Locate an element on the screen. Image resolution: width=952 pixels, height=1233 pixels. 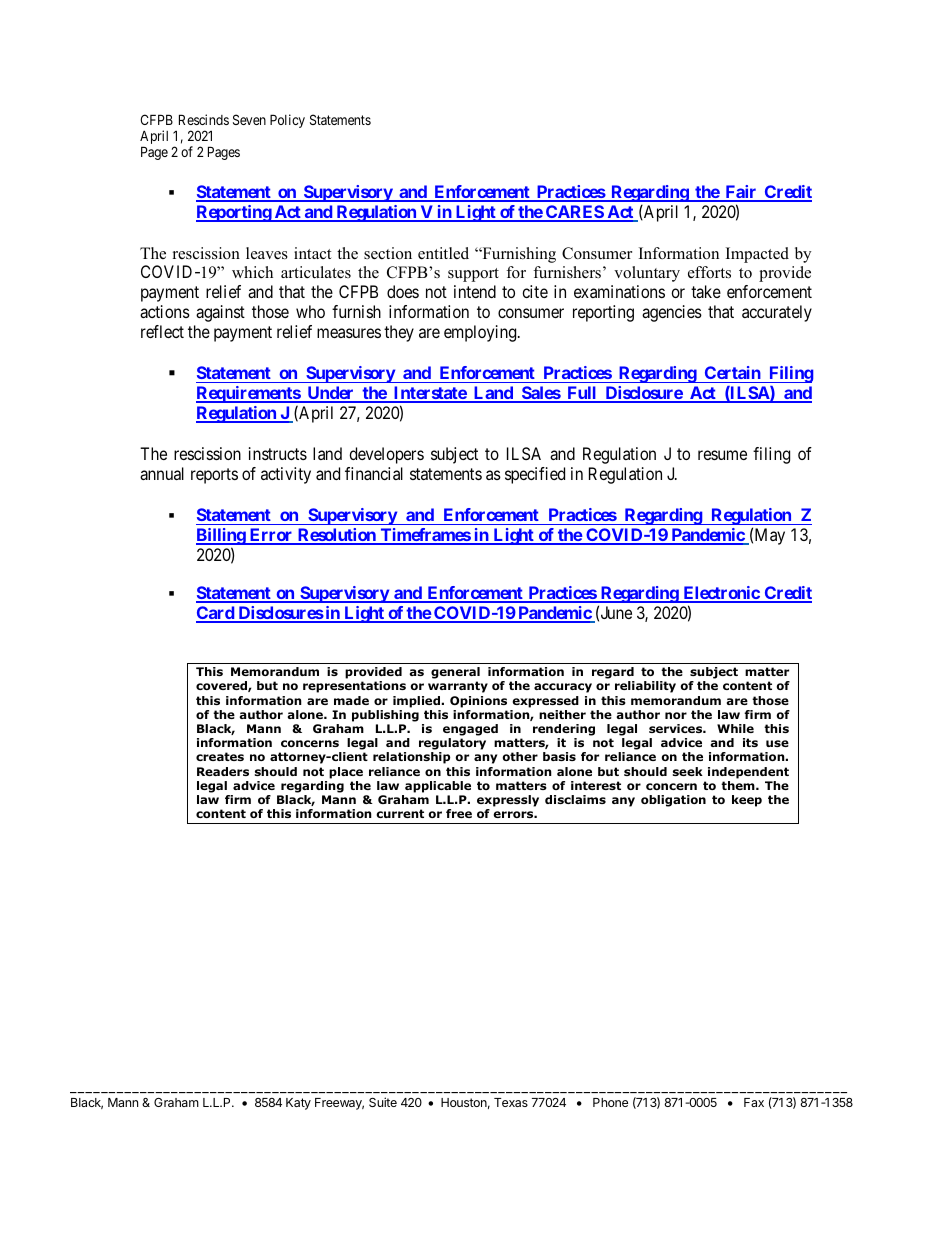
regulatory is located at coordinates (452, 745).
